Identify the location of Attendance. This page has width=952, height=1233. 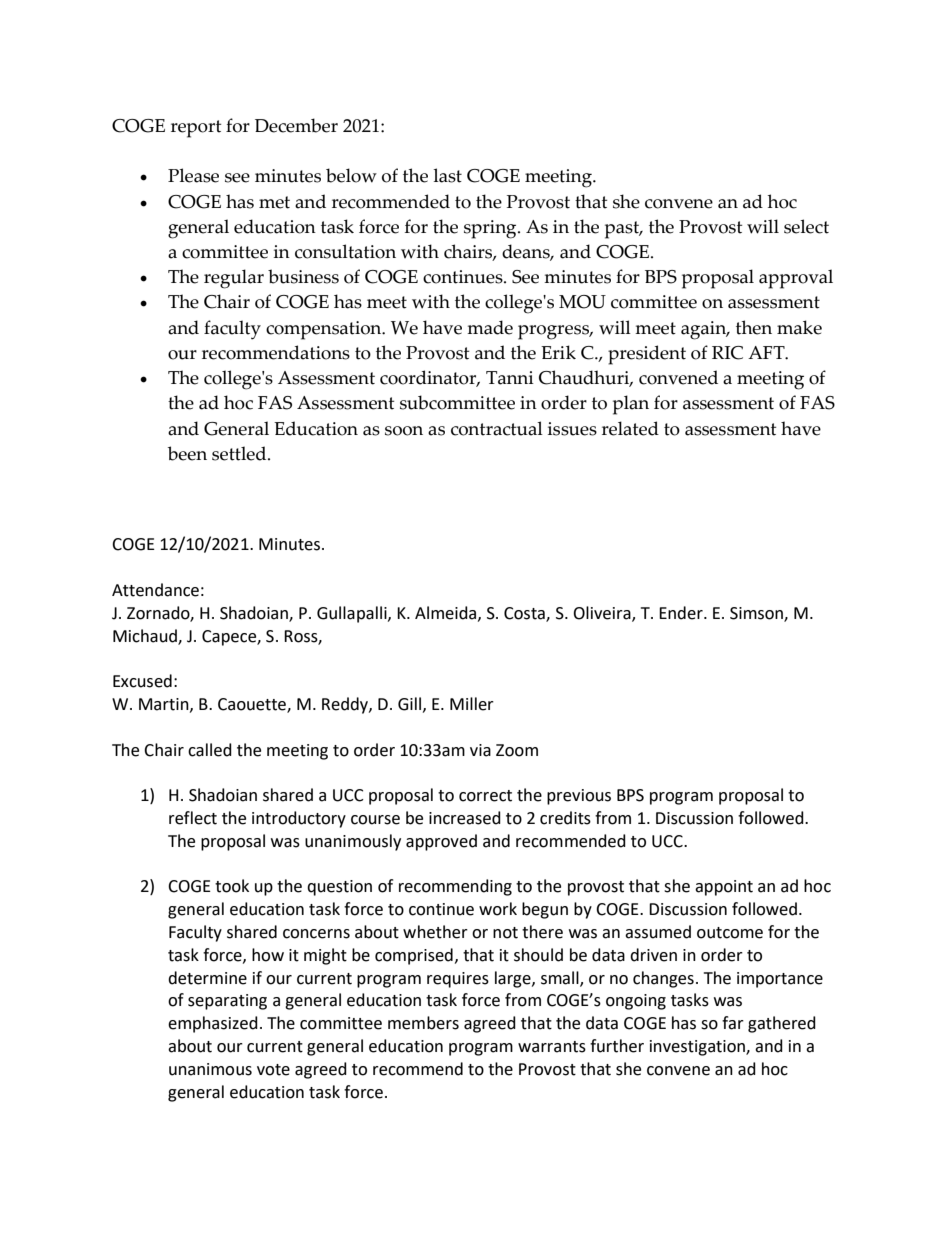
(155, 590).
